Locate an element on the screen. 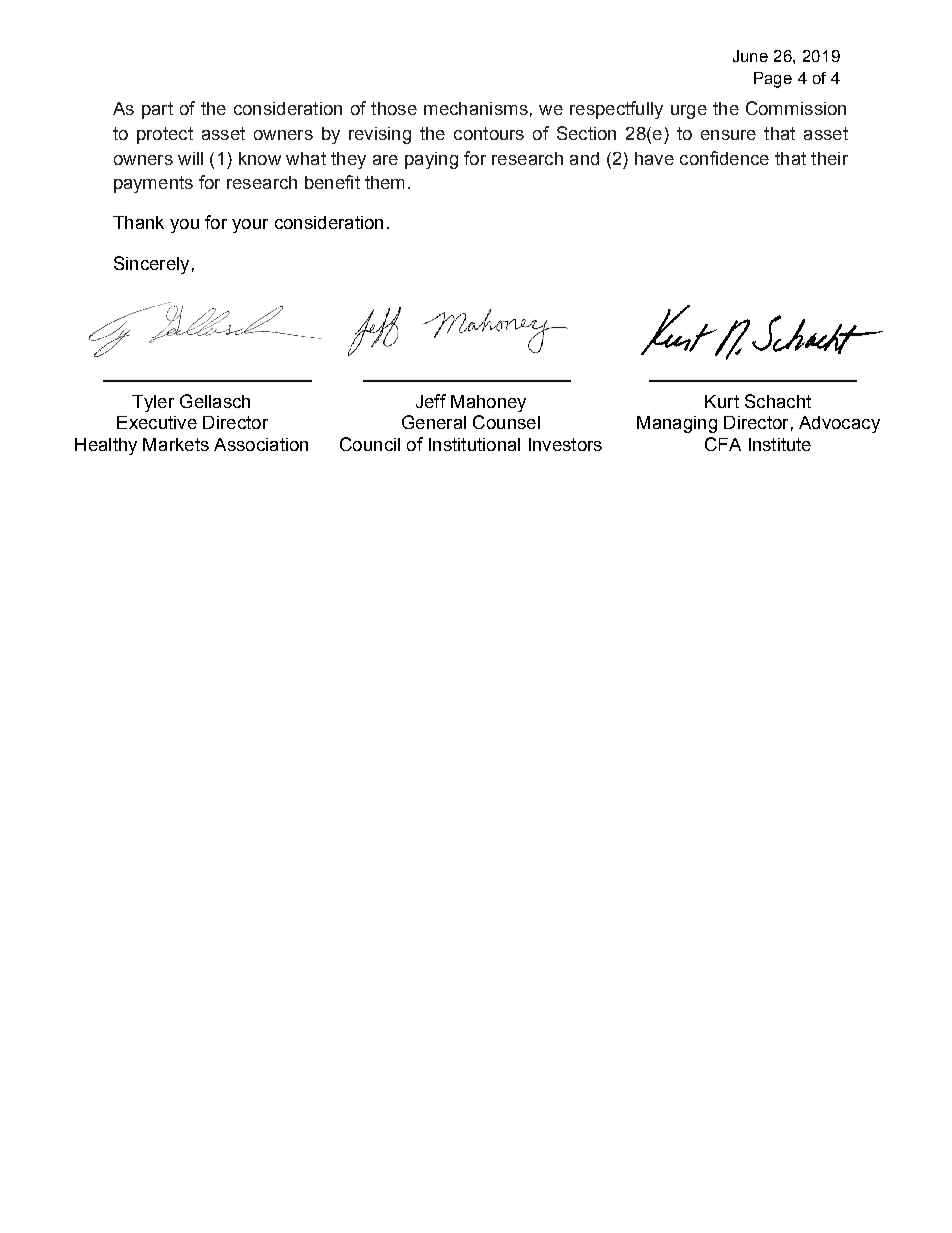  Markets is located at coordinates (176, 444).
